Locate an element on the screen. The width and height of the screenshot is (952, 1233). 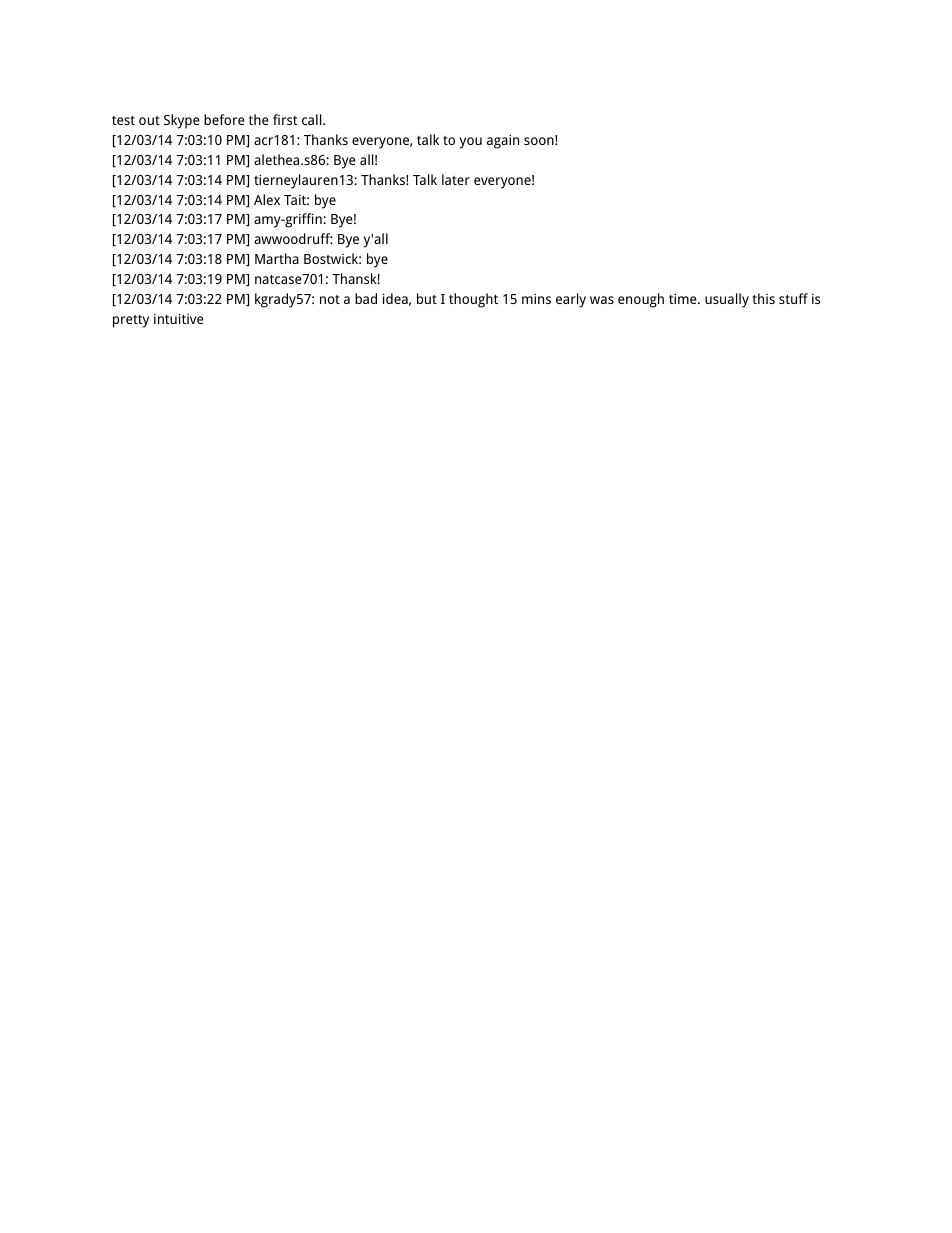
thought is located at coordinates (473, 300).
